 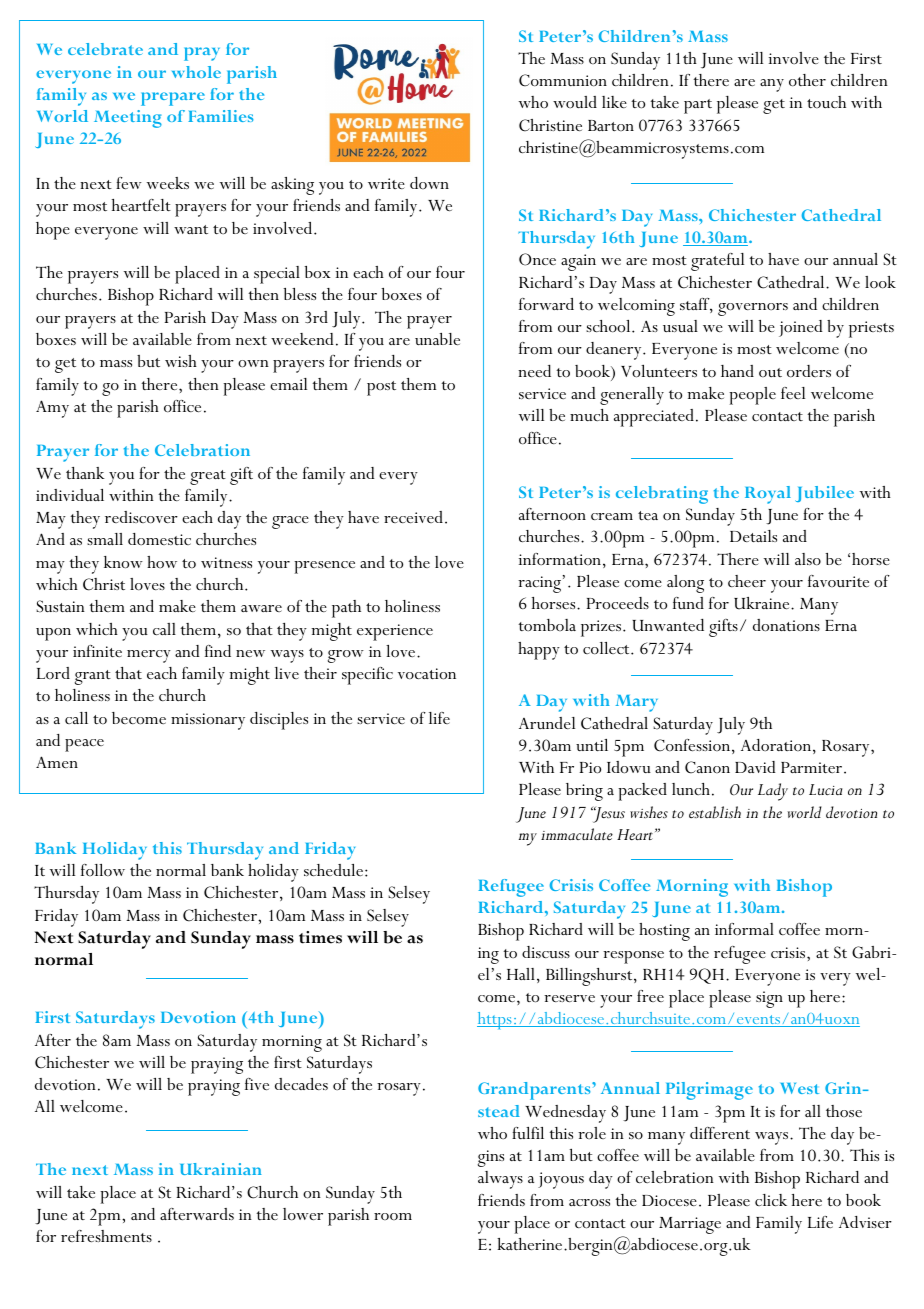 I want to click on donations, so click(x=786, y=625).
